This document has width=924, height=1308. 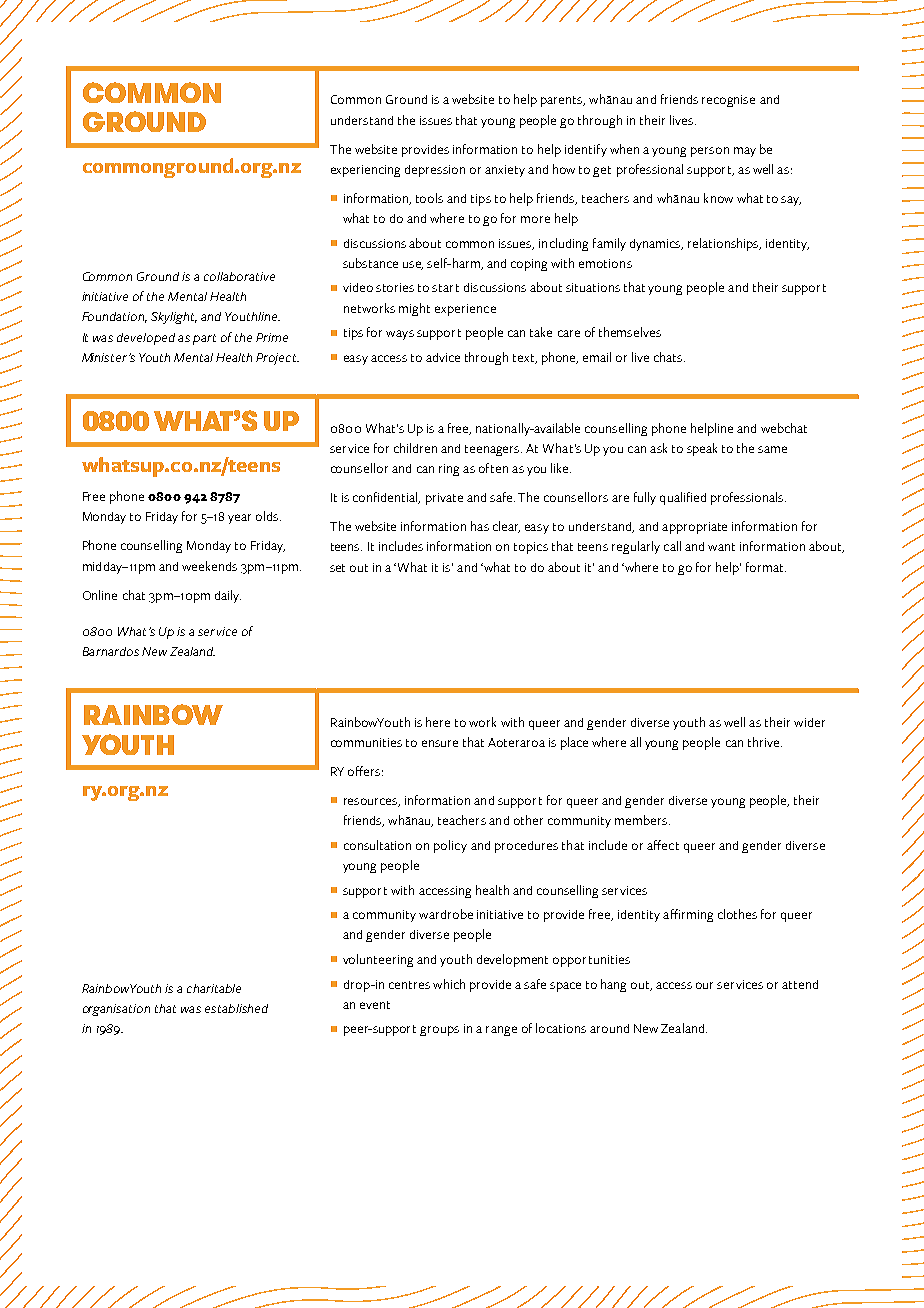 What do you see at coordinates (800, 984) in the document?
I see `attend` at bounding box center [800, 984].
